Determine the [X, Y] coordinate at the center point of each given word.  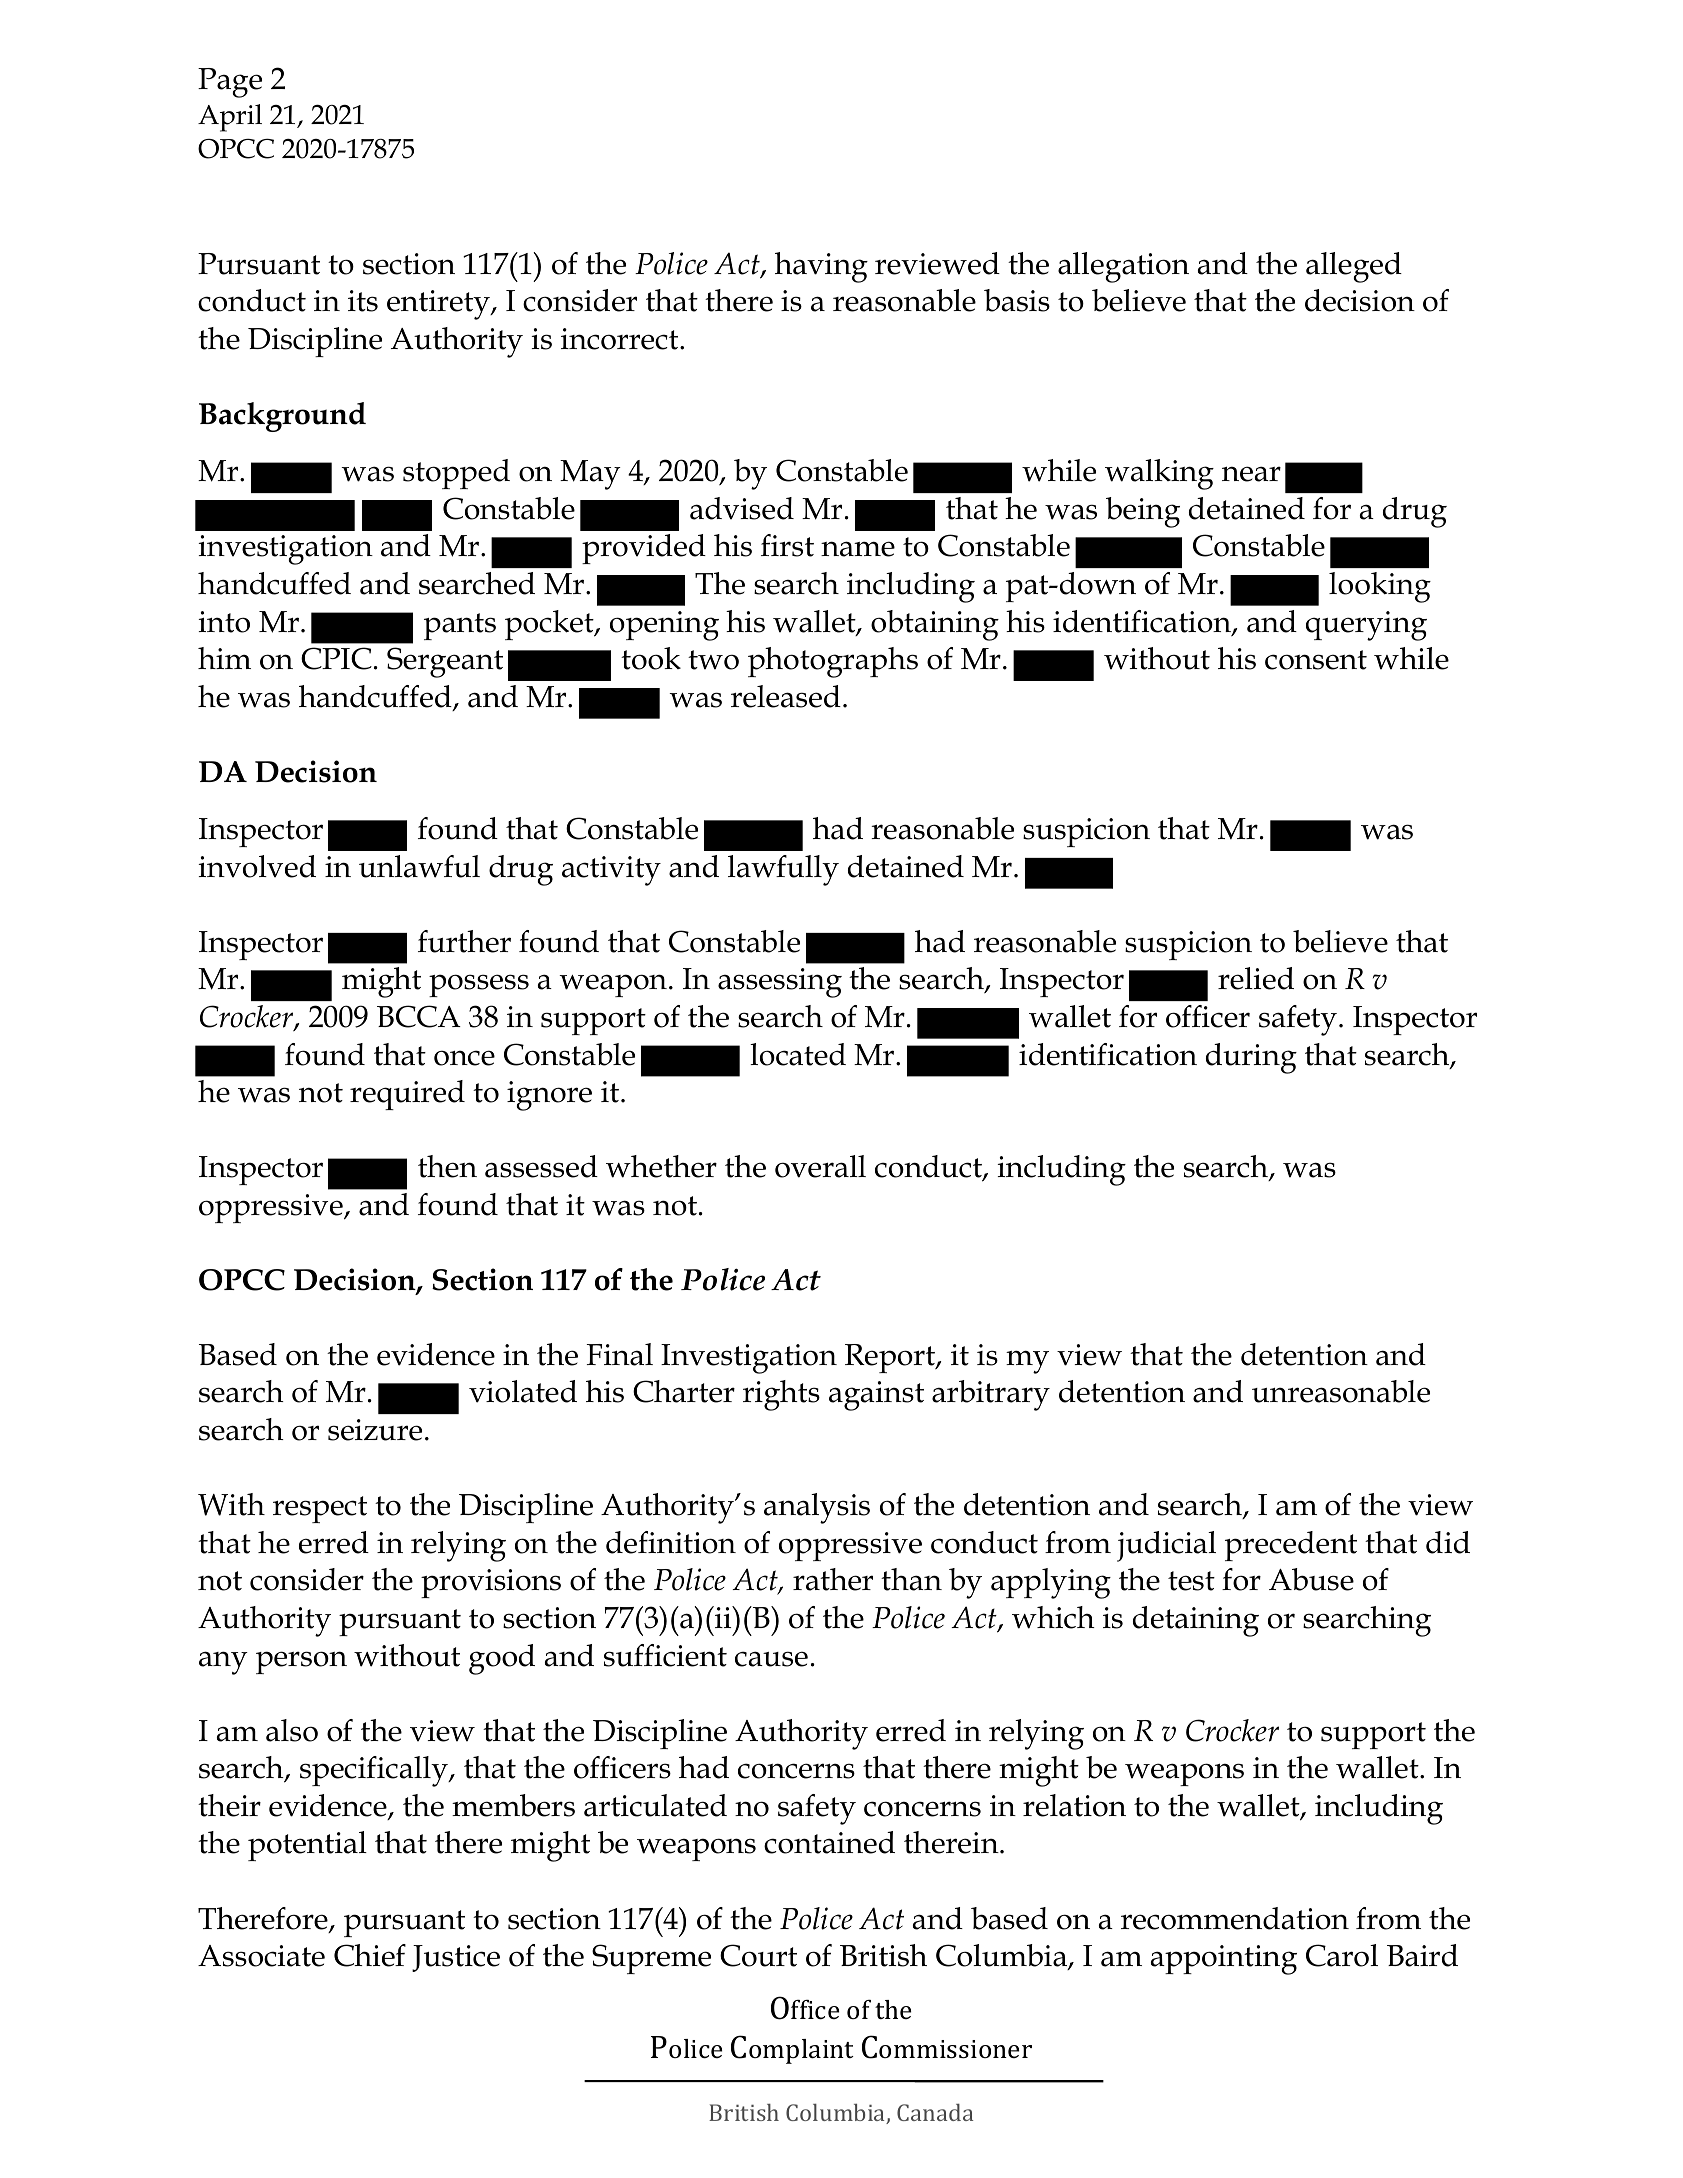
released [786, 696]
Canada [935, 2112]
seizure [375, 1430]
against [876, 1396]
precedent [1291, 1546]
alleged [1354, 267]
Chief [370, 1955]
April [230, 118]
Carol [1342, 1955]
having [821, 267]
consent [1316, 660]
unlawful [419, 866]
